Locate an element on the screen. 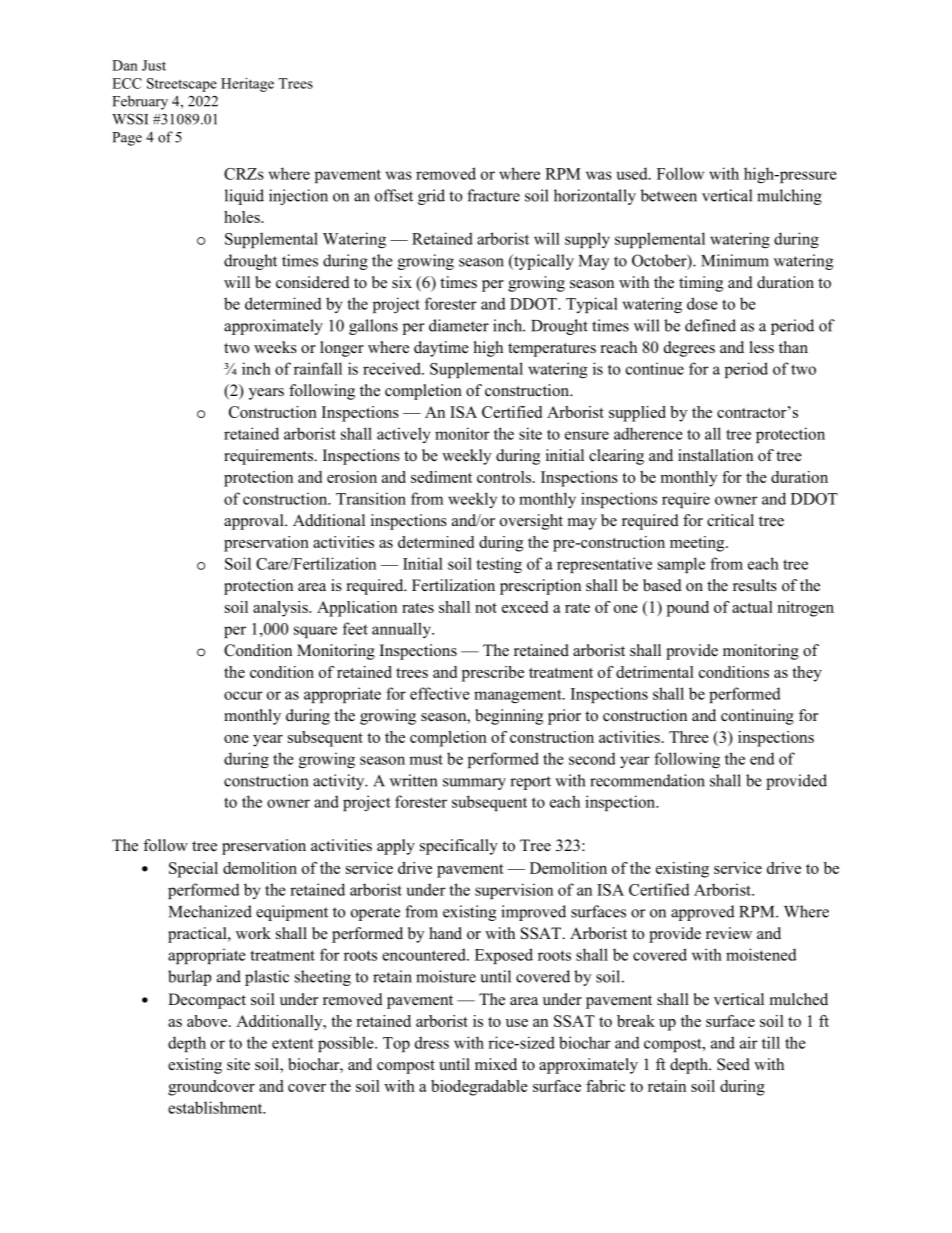  not is located at coordinates (486, 608).
